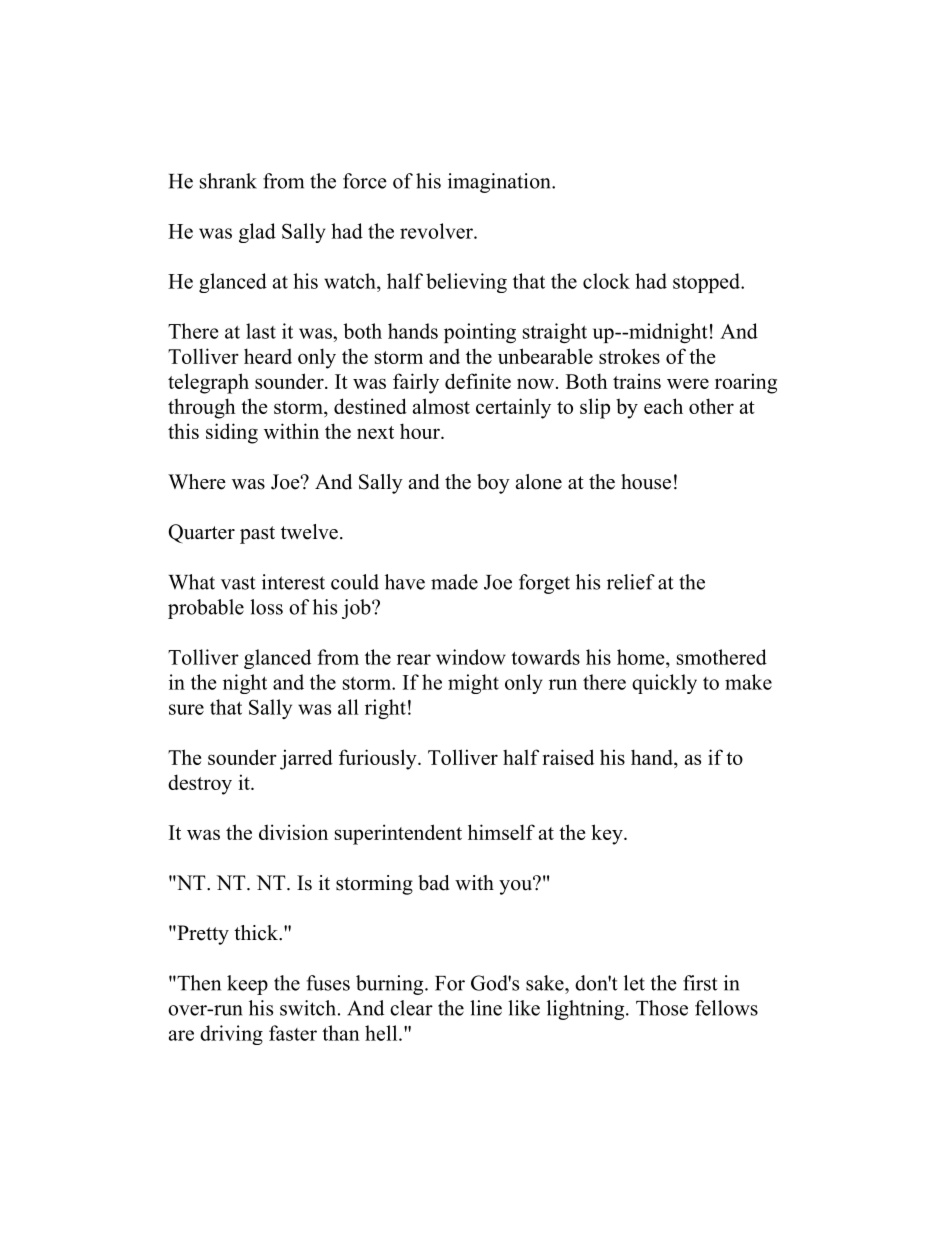 The width and height of the screenshot is (952, 1233). I want to click on heard, so click(268, 356).
